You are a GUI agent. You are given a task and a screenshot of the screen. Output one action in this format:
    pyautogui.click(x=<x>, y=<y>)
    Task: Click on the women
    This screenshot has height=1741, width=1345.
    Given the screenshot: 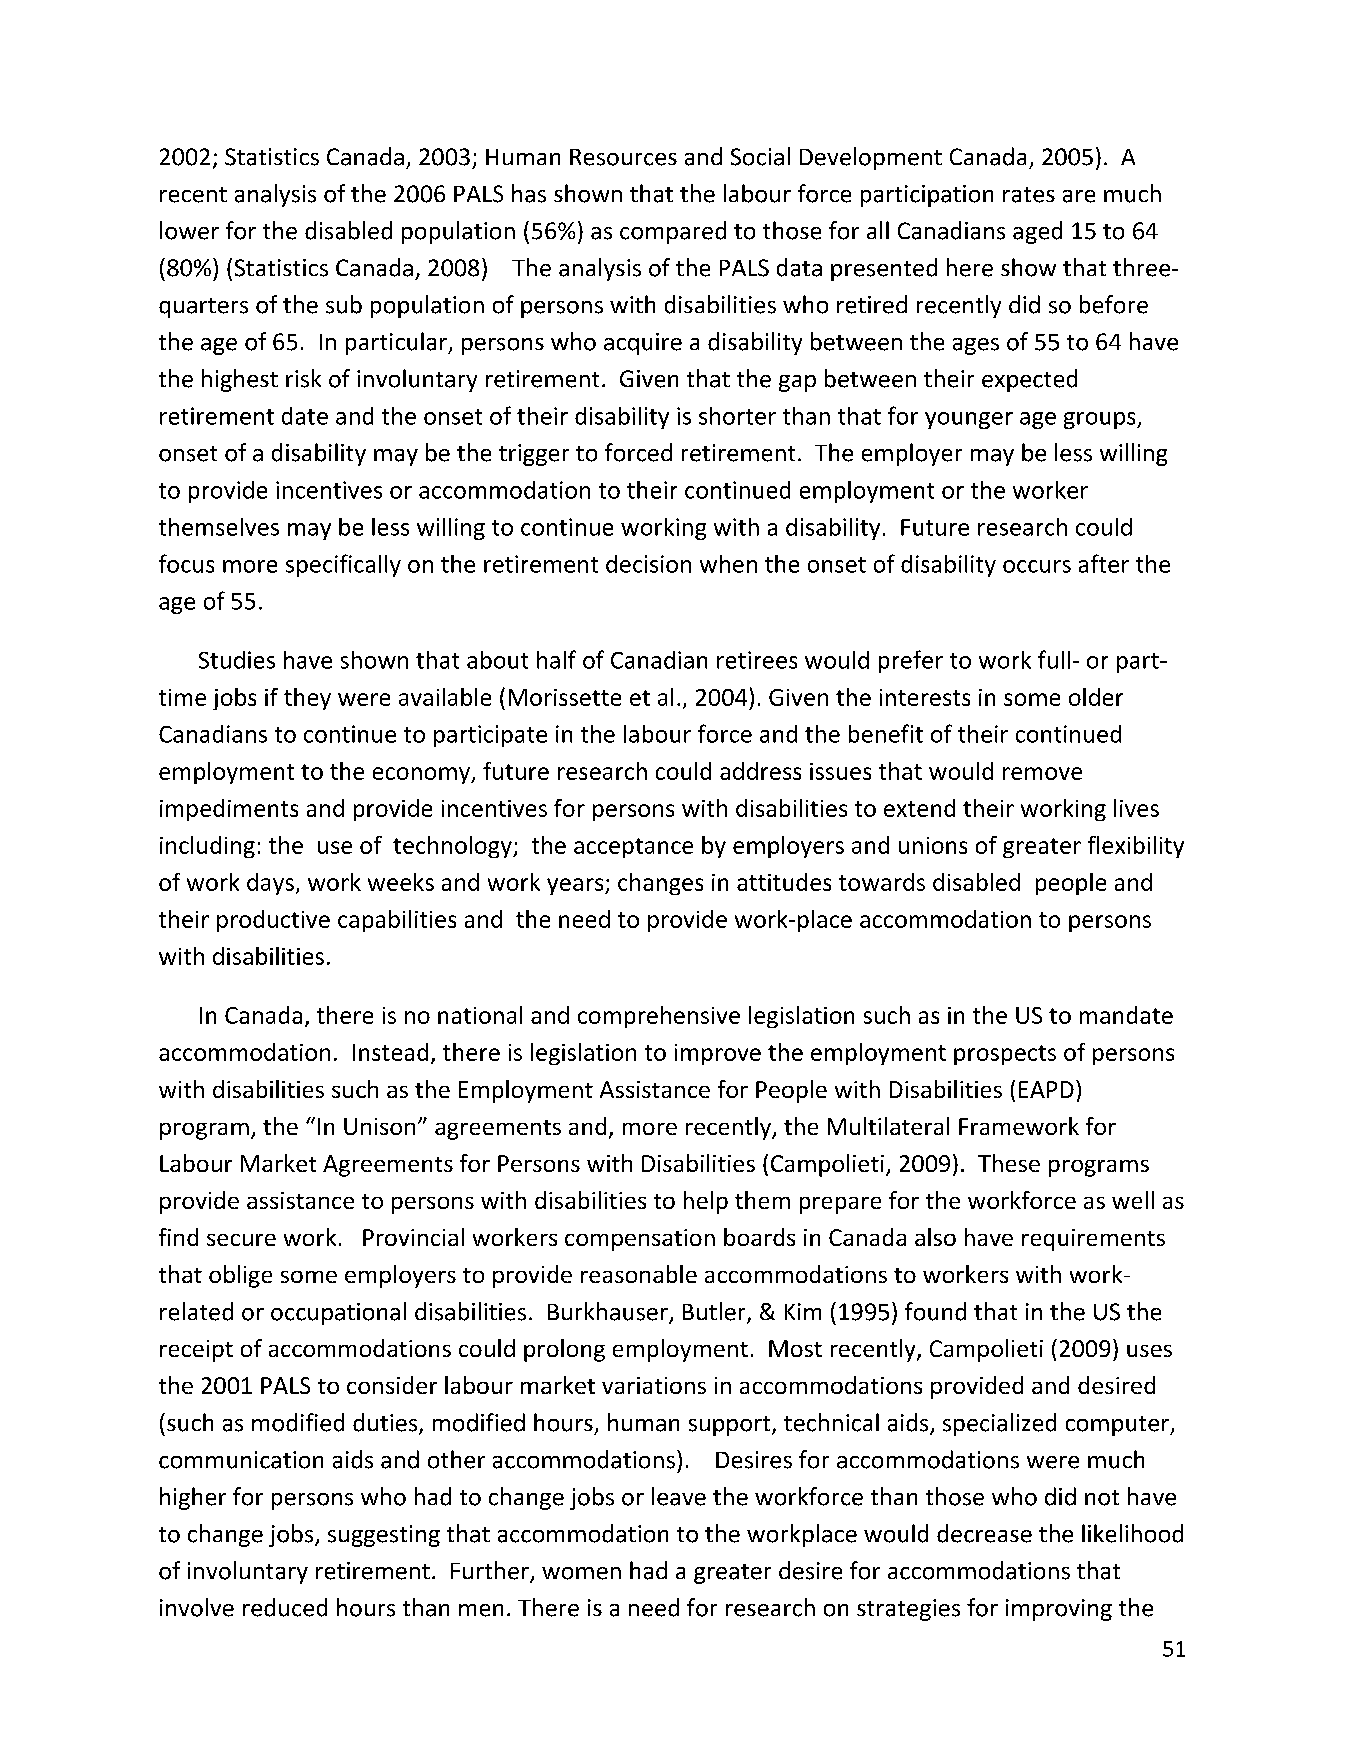 What is the action you would take?
    pyautogui.click(x=581, y=1573)
